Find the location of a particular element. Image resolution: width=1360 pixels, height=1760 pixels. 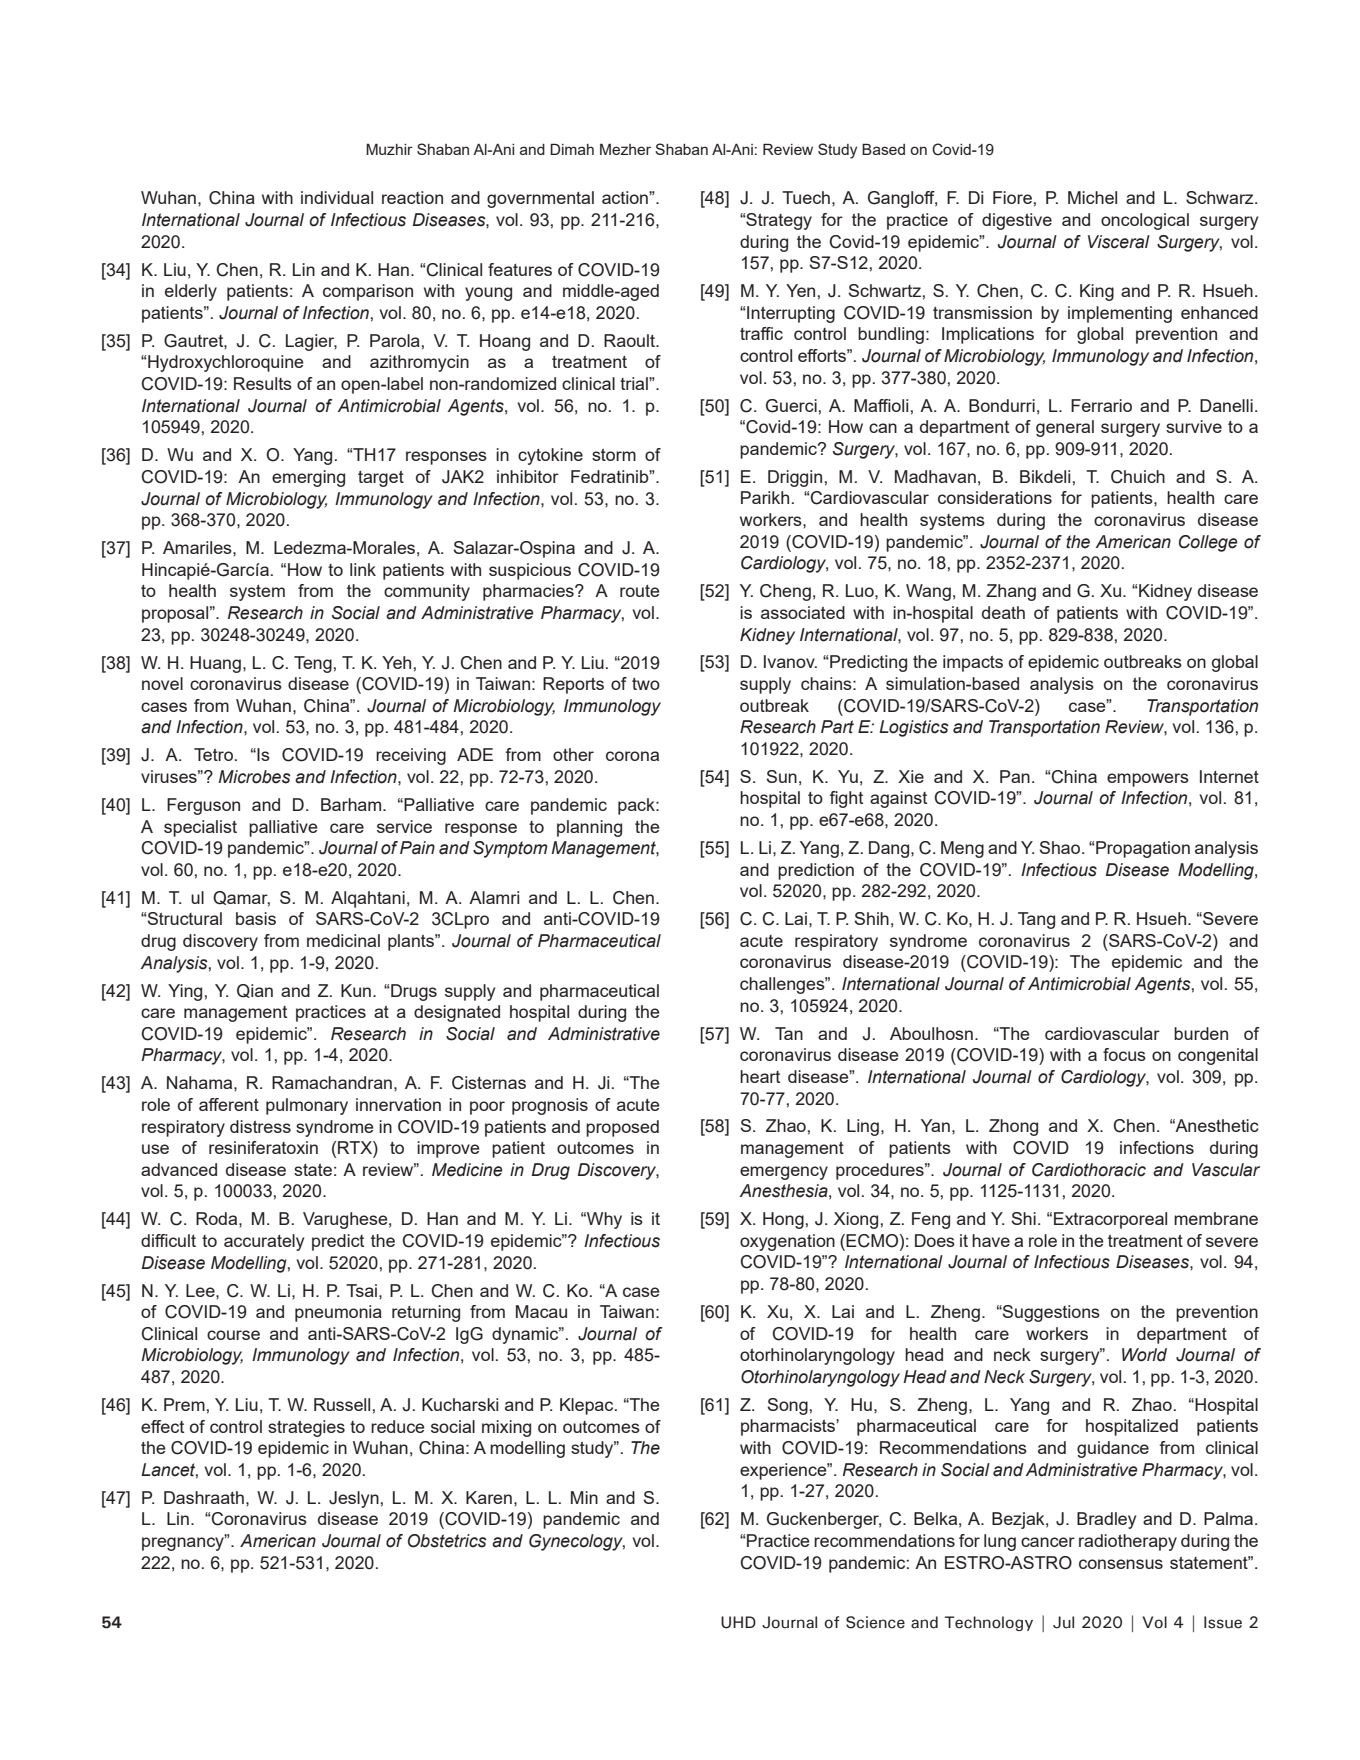

Yen is located at coordinates (800, 290).
